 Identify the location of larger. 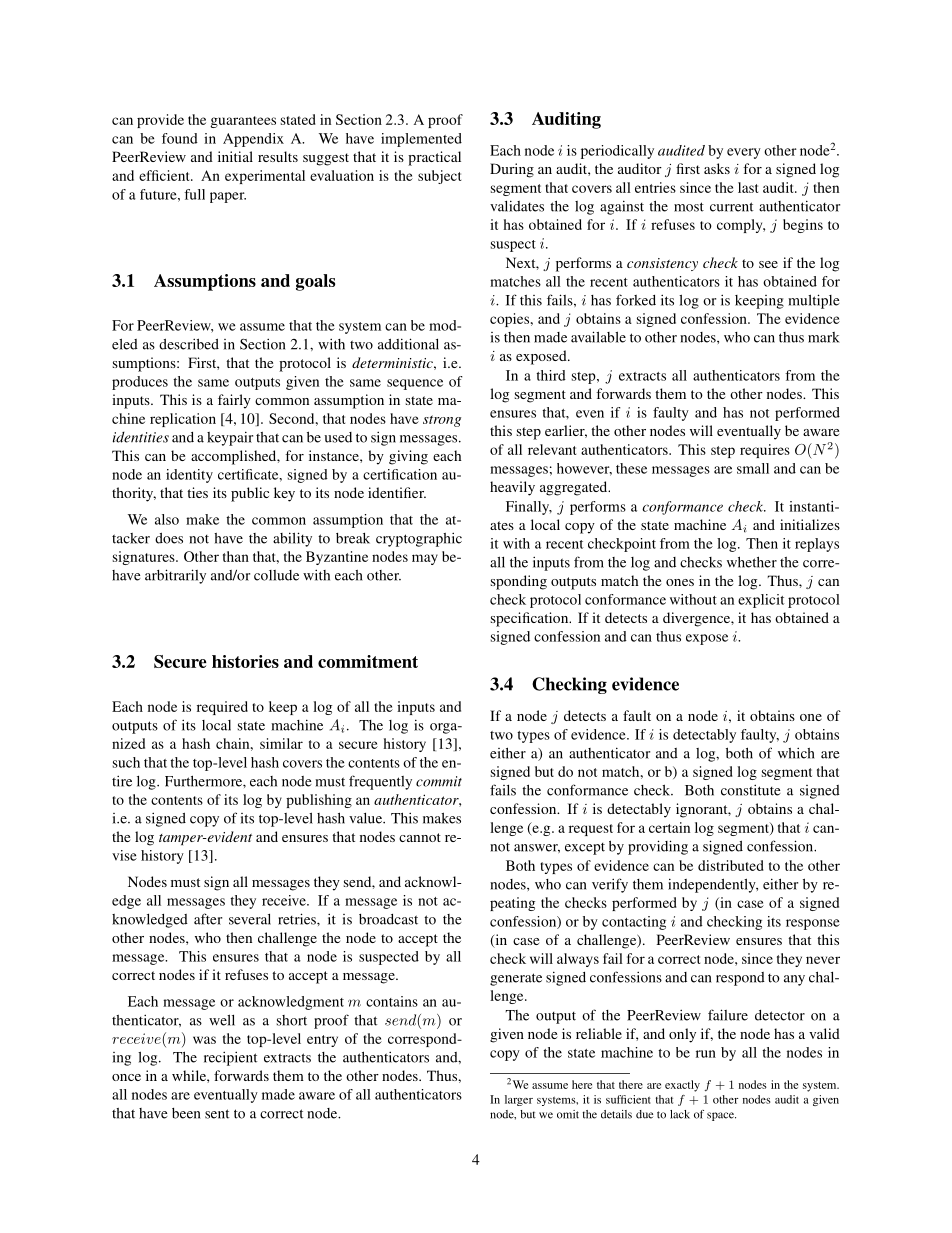
(519, 1100).
